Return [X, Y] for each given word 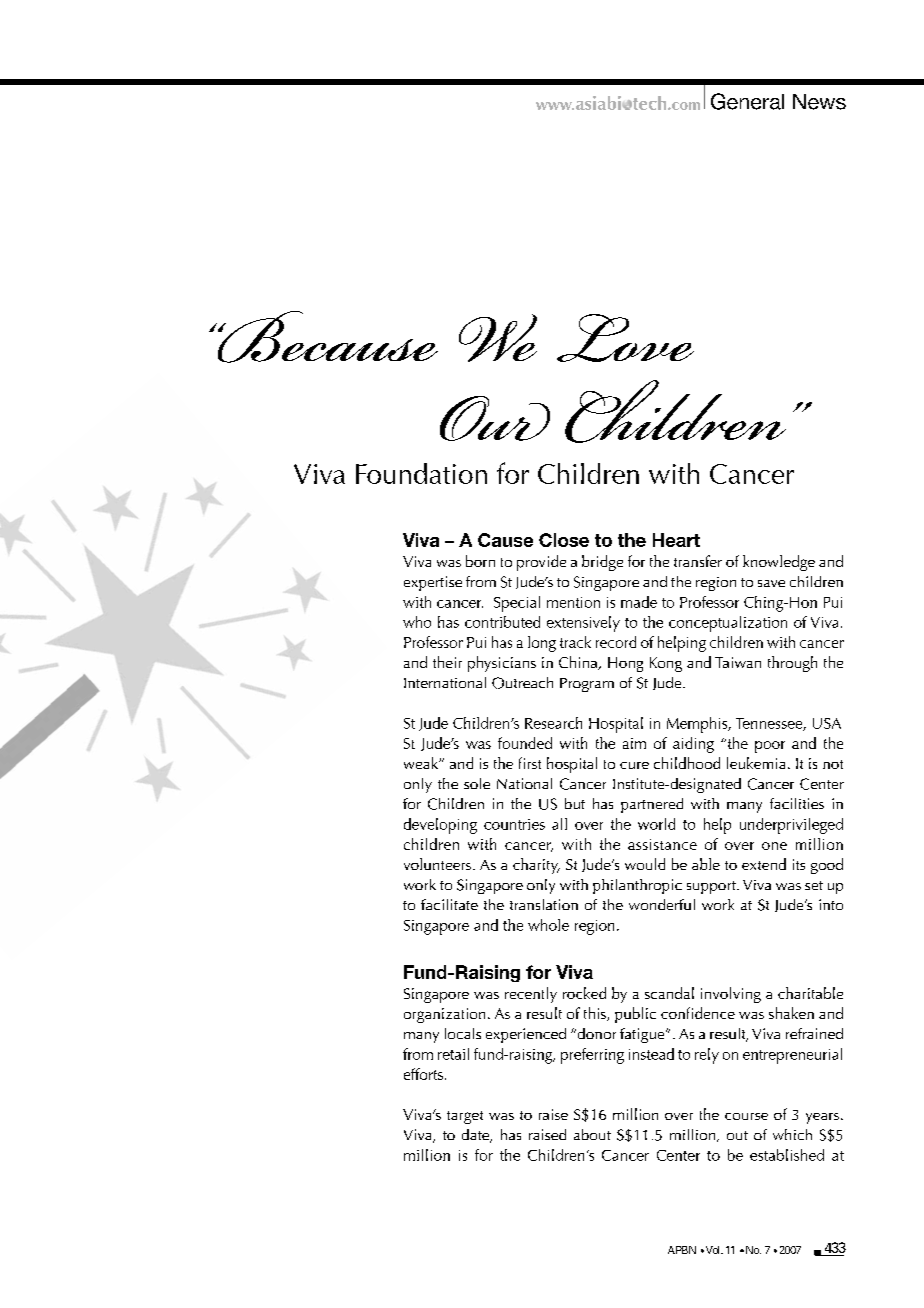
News [819, 102]
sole [477, 783]
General [747, 101]
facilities [797, 803]
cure [634, 765]
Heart [676, 540]
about [592, 1134]
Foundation [421, 473]
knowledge [779, 563]
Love [625, 338]
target [465, 1117]
